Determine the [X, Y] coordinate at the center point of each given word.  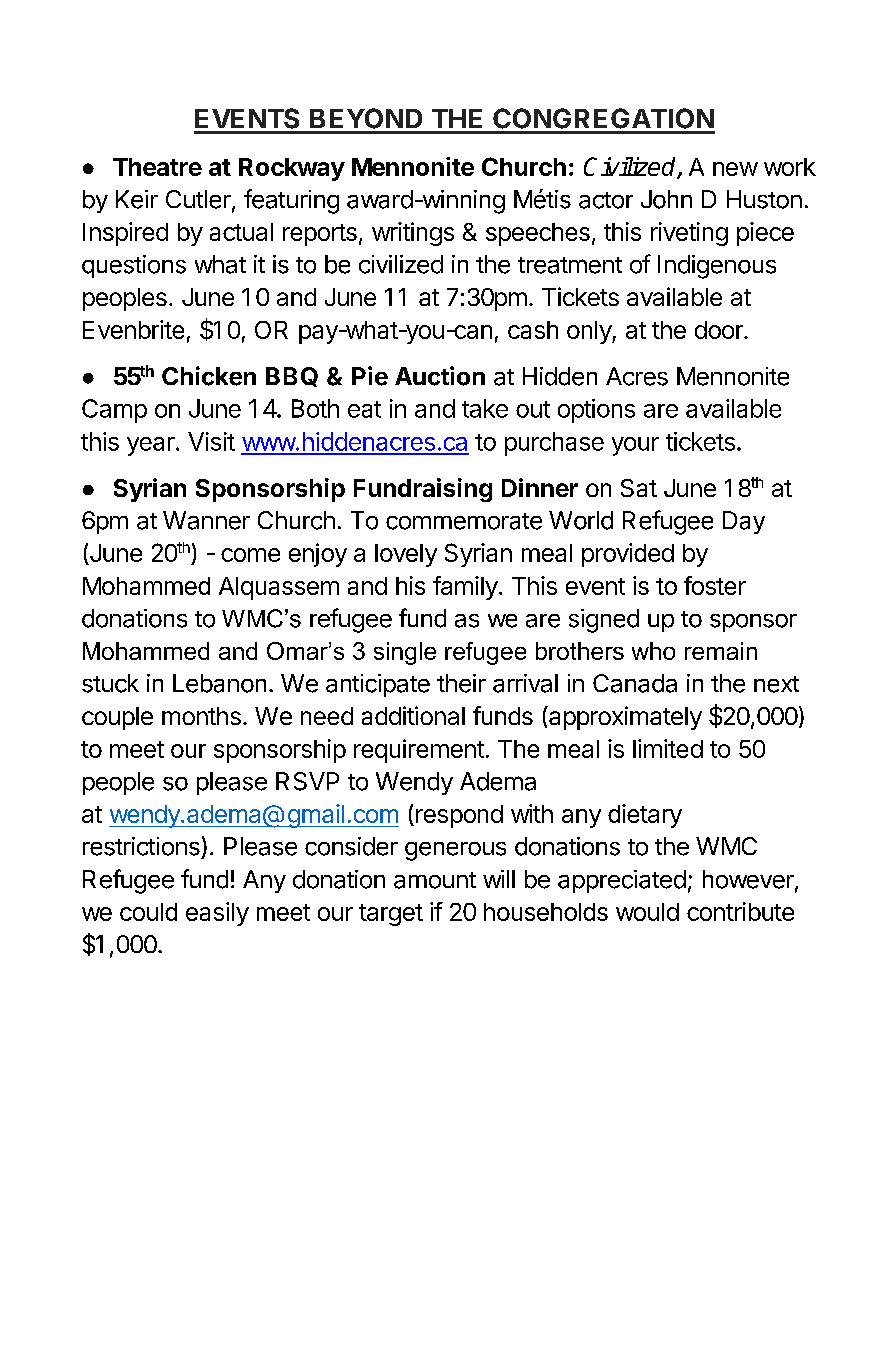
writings [413, 234]
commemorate [464, 521]
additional [413, 715]
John [666, 199]
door [720, 330]
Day [744, 522]
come [250, 555]
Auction [440, 376]
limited [668, 748]
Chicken [209, 376]
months [201, 716]
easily [217, 914]
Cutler [199, 200]
